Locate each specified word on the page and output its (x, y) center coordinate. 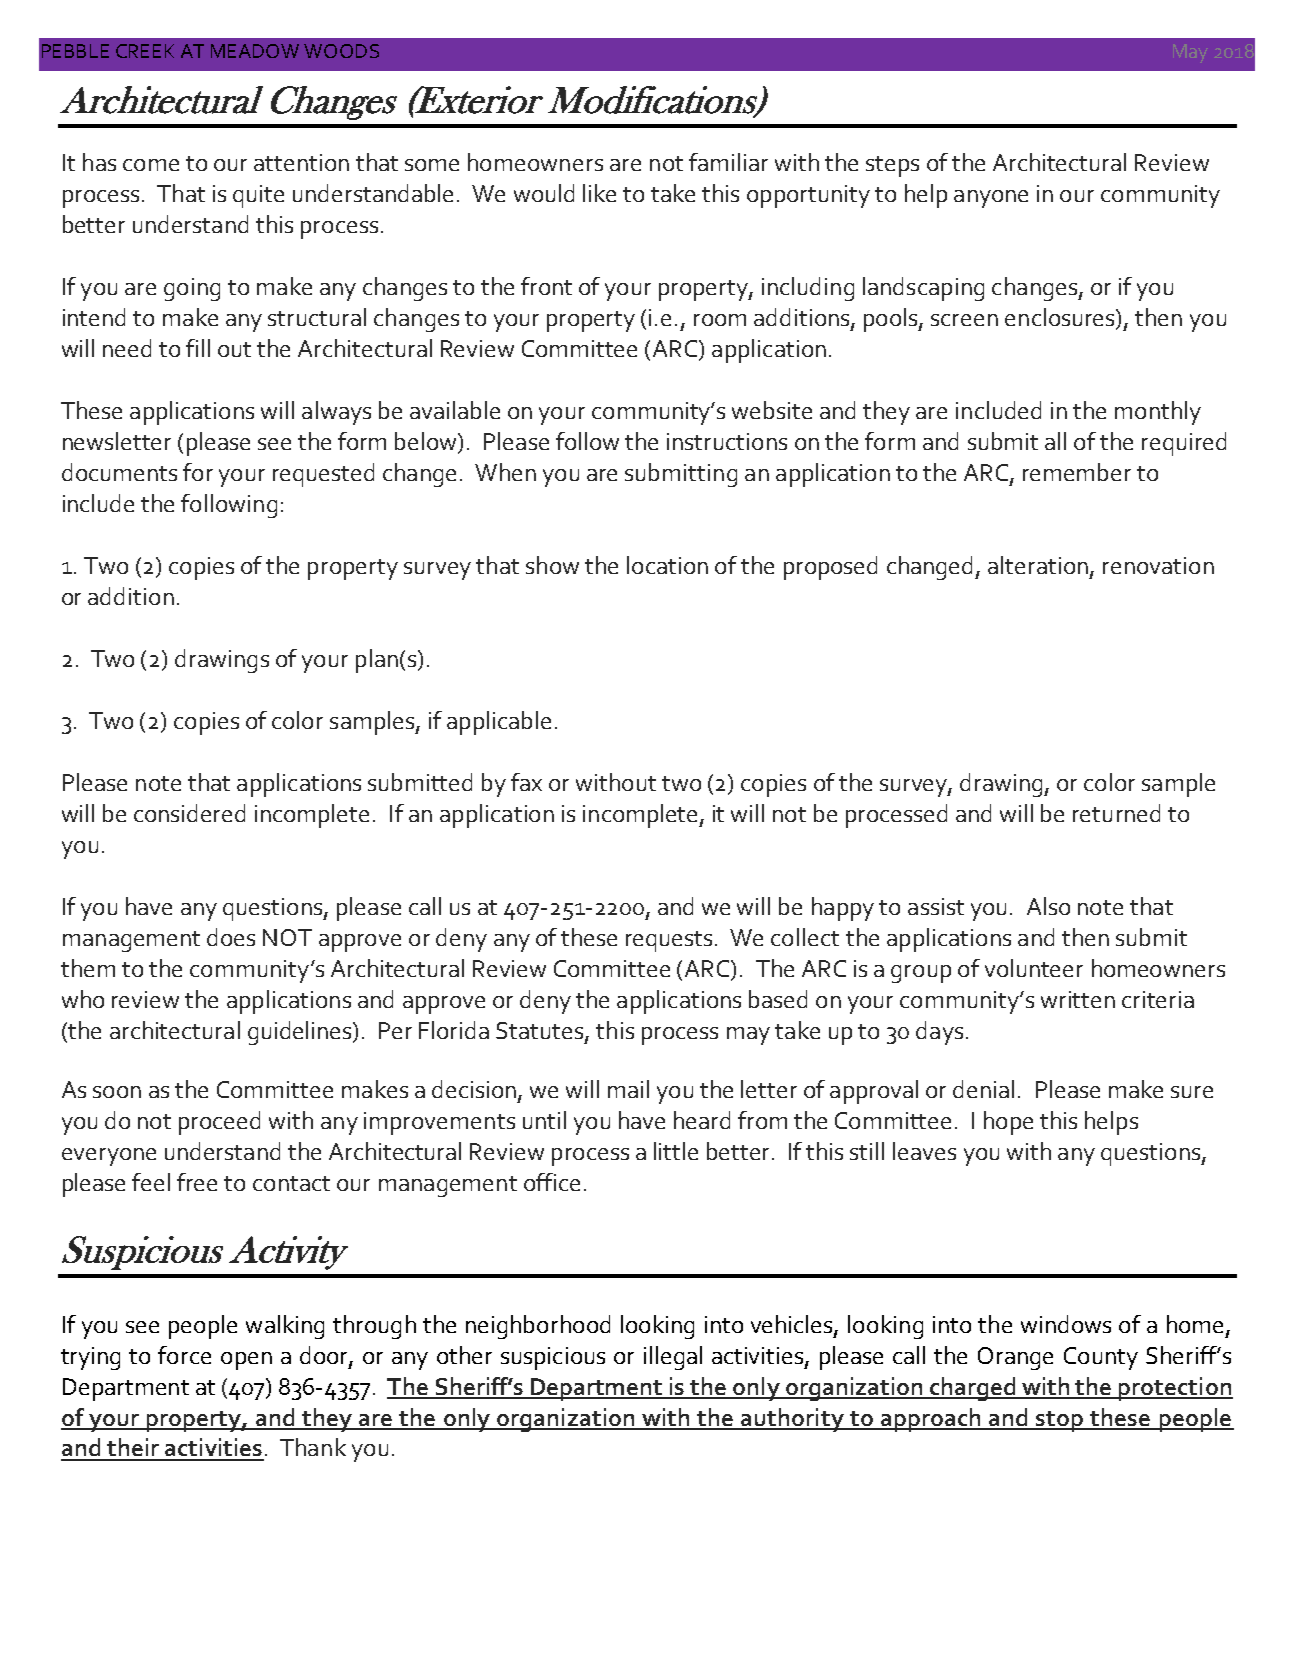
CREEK (145, 51)
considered (189, 813)
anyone (991, 199)
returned (1116, 813)
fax (526, 782)
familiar (728, 162)
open (246, 1361)
